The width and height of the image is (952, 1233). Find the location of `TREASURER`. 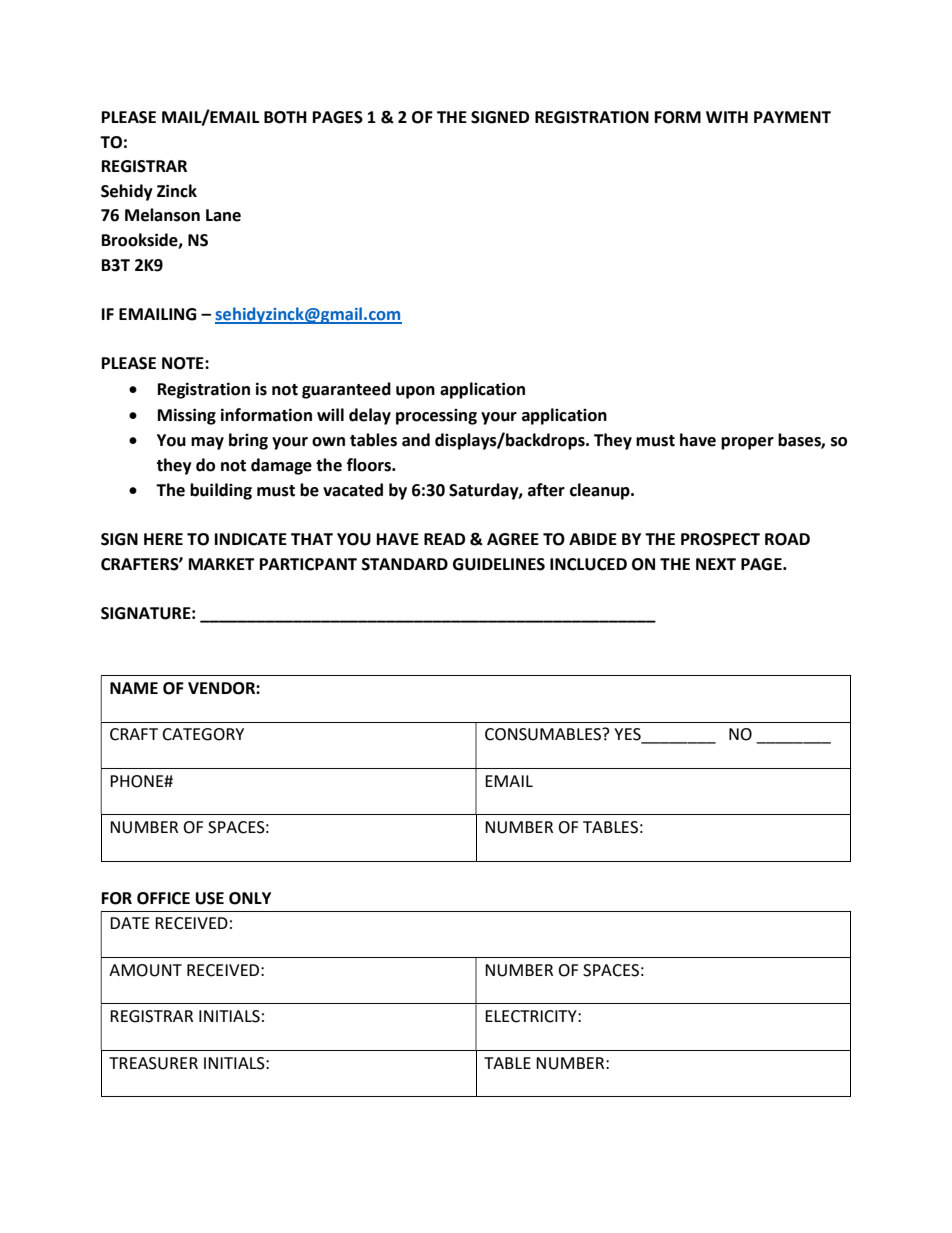

TREASURER is located at coordinates (153, 1063).
